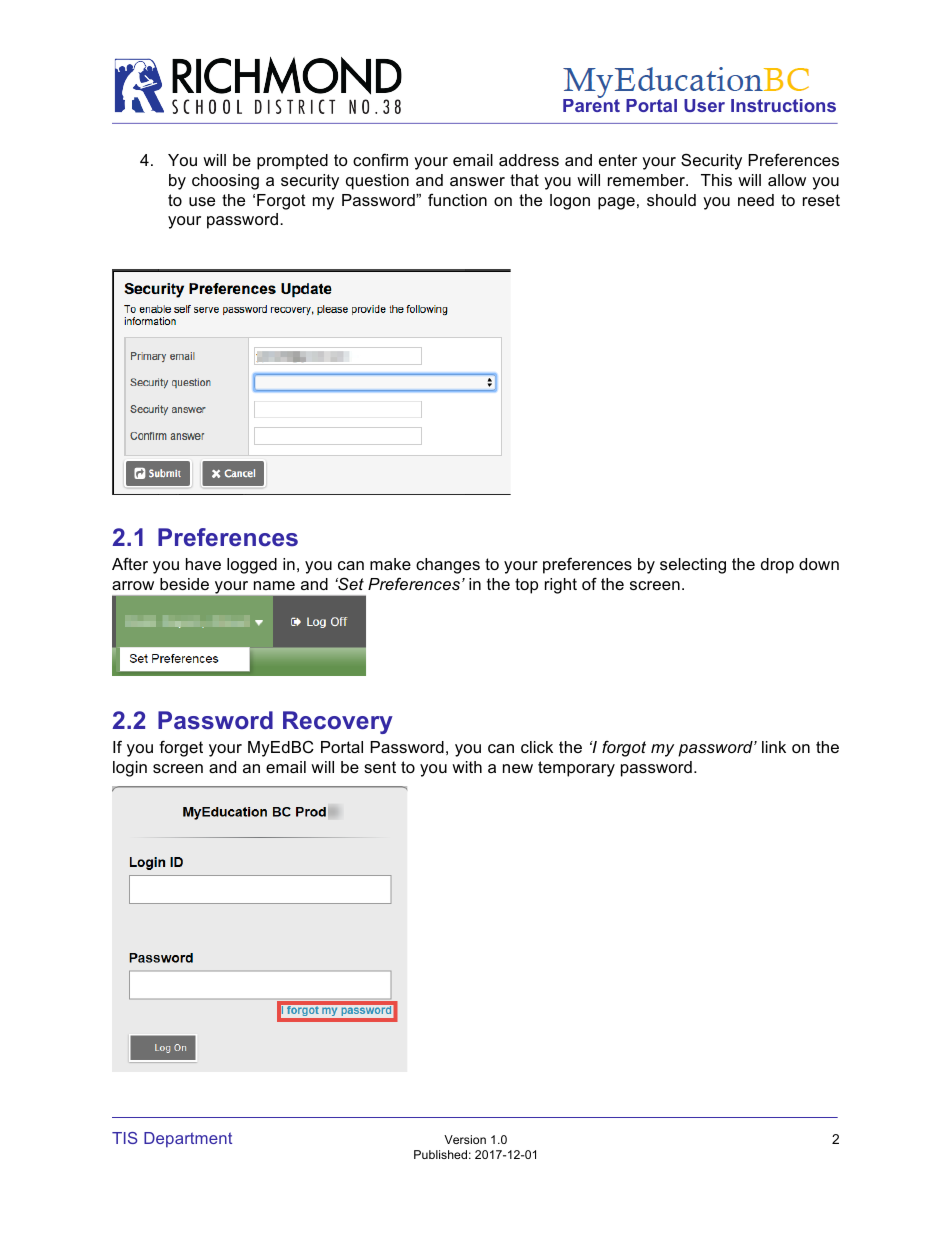 The image size is (952, 1233). Describe the element at coordinates (777, 566) in the image. I see `drop` at that location.
